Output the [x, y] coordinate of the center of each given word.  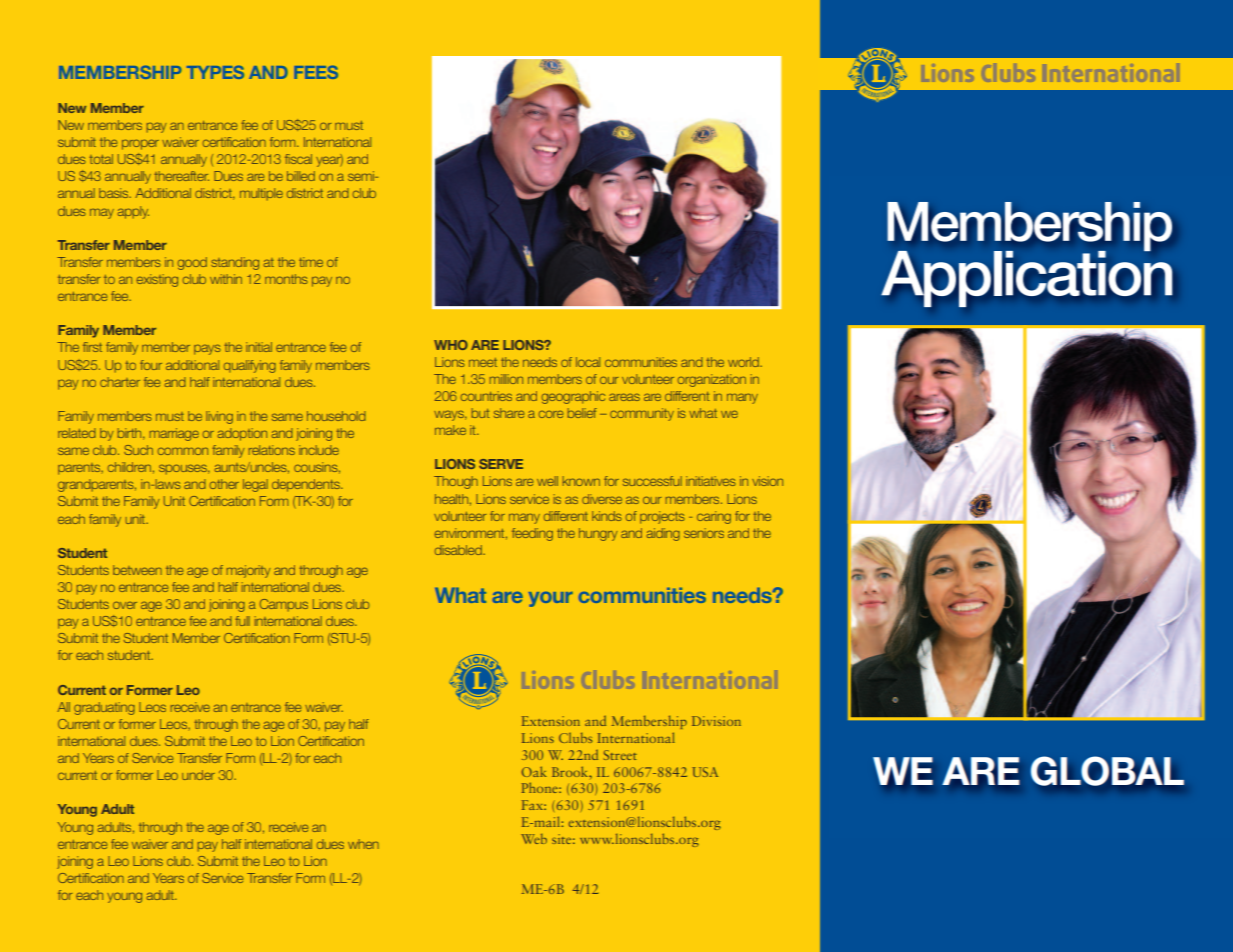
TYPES [215, 72]
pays [207, 349]
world [744, 362]
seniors [704, 533]
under [198, 775]
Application [1026, 277]
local [588, 362]
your [551, 599]
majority [249, 571]
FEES [316, 72]
